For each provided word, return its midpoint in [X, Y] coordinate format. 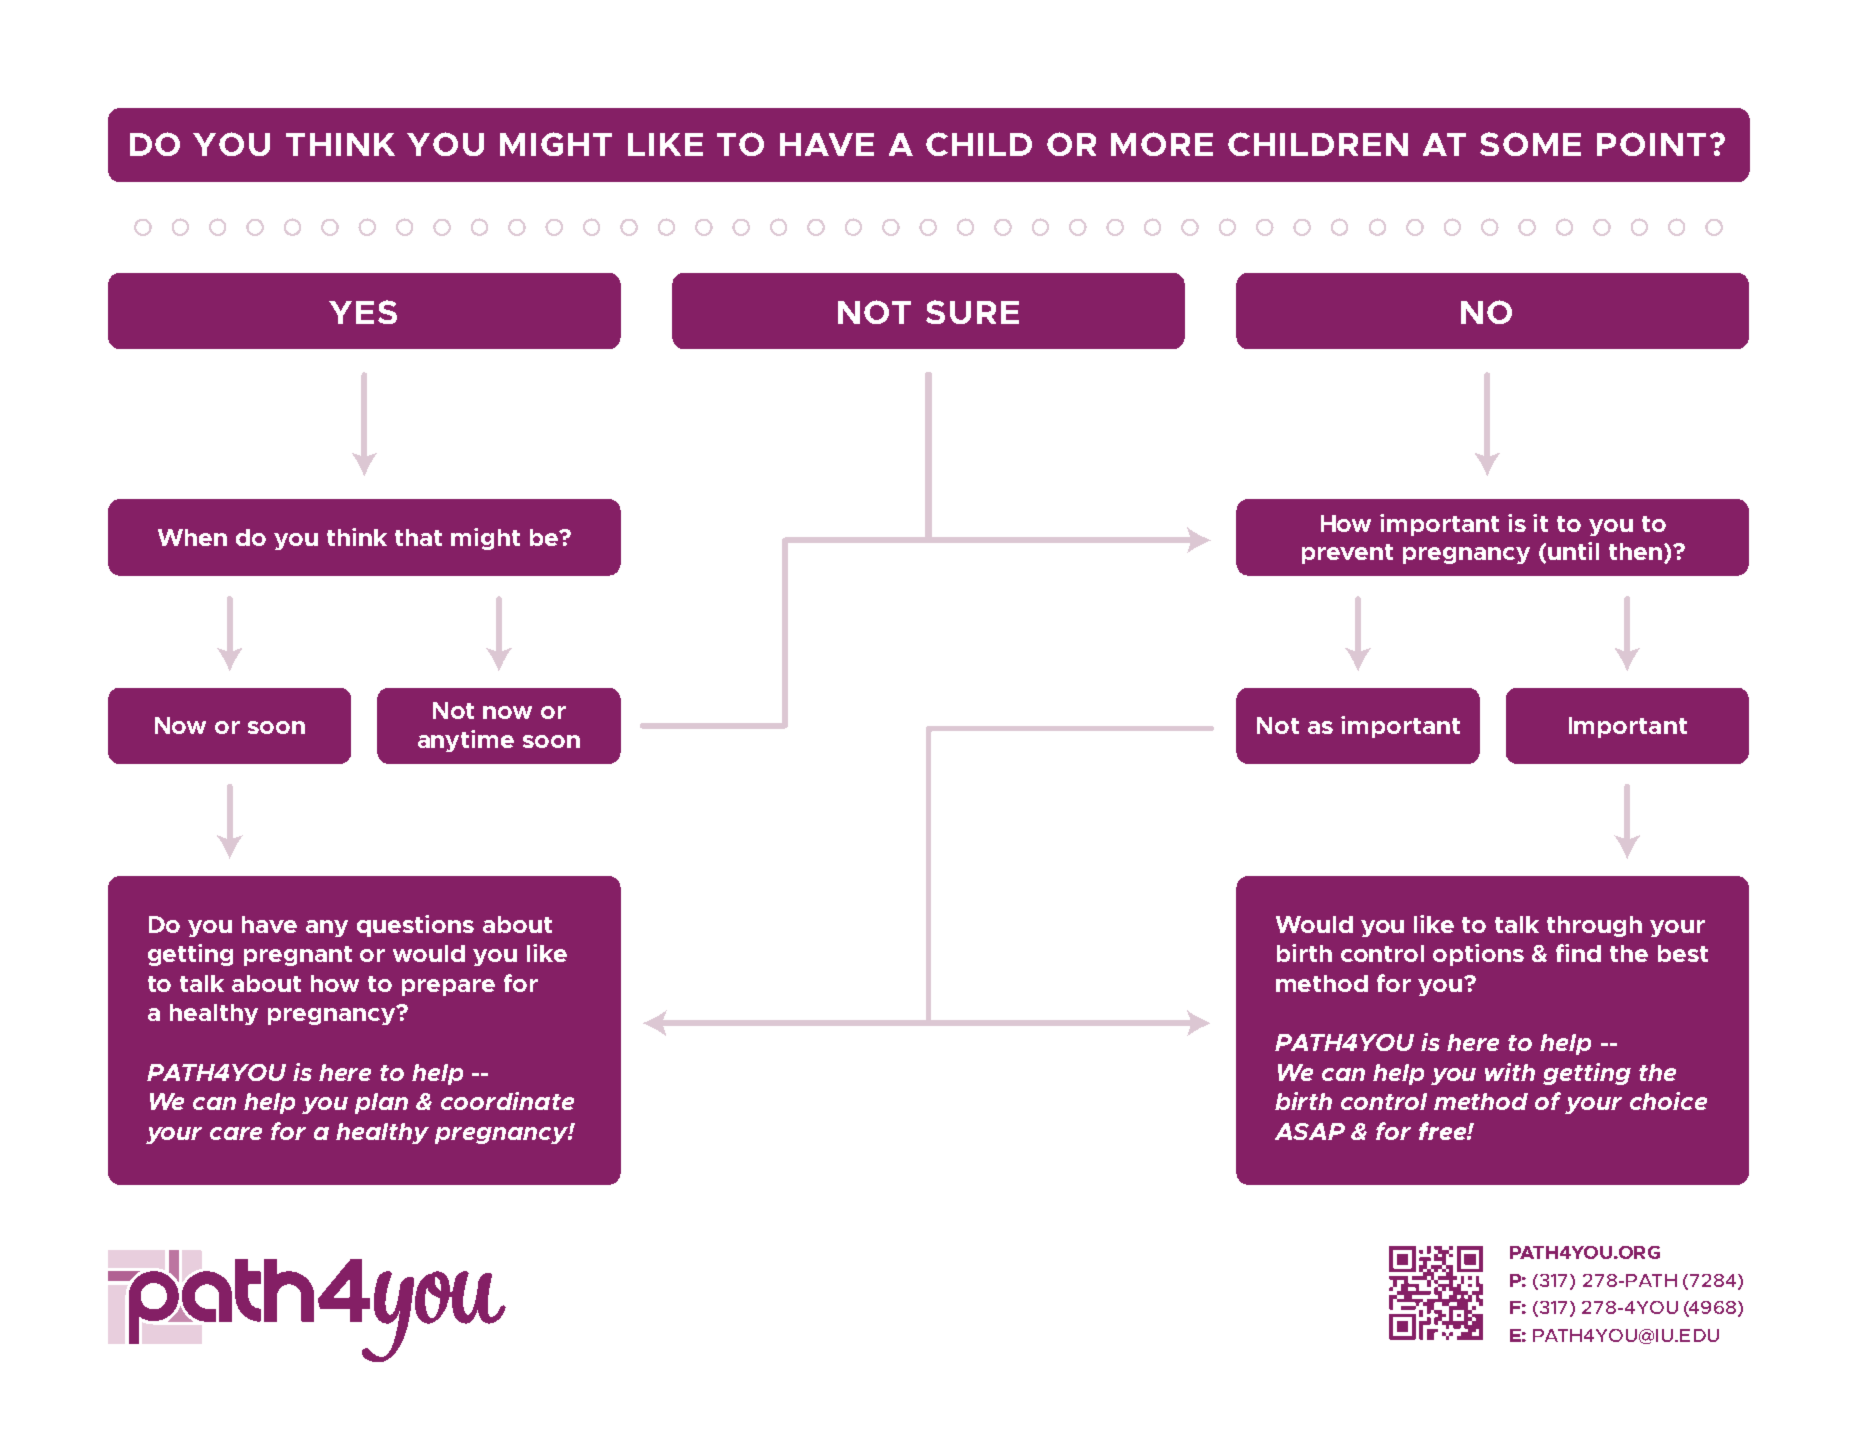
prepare [448, 987]
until [1573, 551]
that [418, 537]
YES [363, 312]
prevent [1347, 554]
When [192, 537]
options [1478, 955]
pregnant [298, 956]
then [1635, 551]
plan [381, 1103]
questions [415, 926]
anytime [466, 741]
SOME [1530, 144]
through [1594, 926]
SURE [972, 312]
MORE [1162, 144]
